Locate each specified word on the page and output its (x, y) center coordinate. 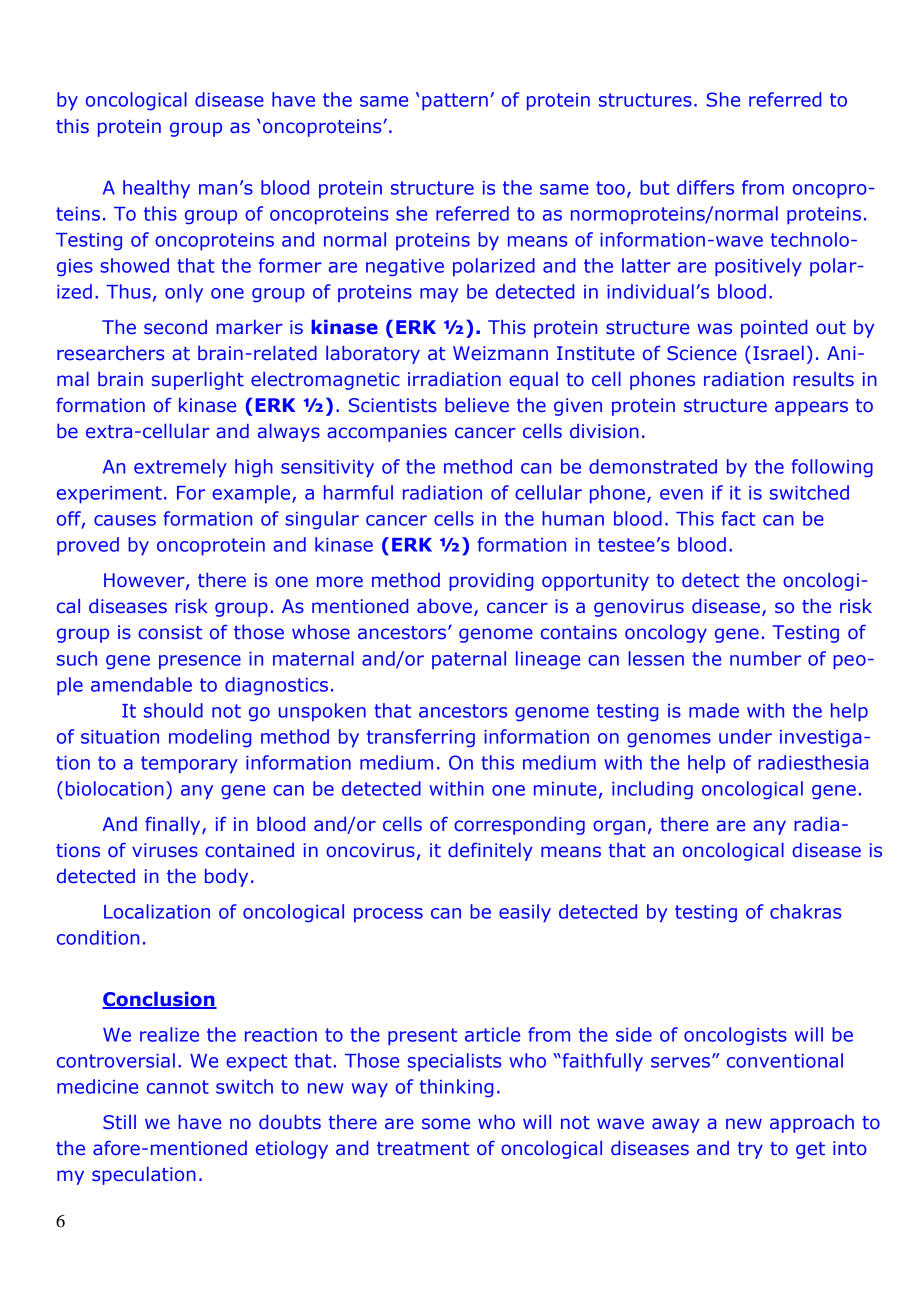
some (446, 1124)
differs (705, 187)
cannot (178, 1087)
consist (170, 632)
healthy (156, 189)
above (444, 605)
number (765, 658)
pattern (455, 102)
